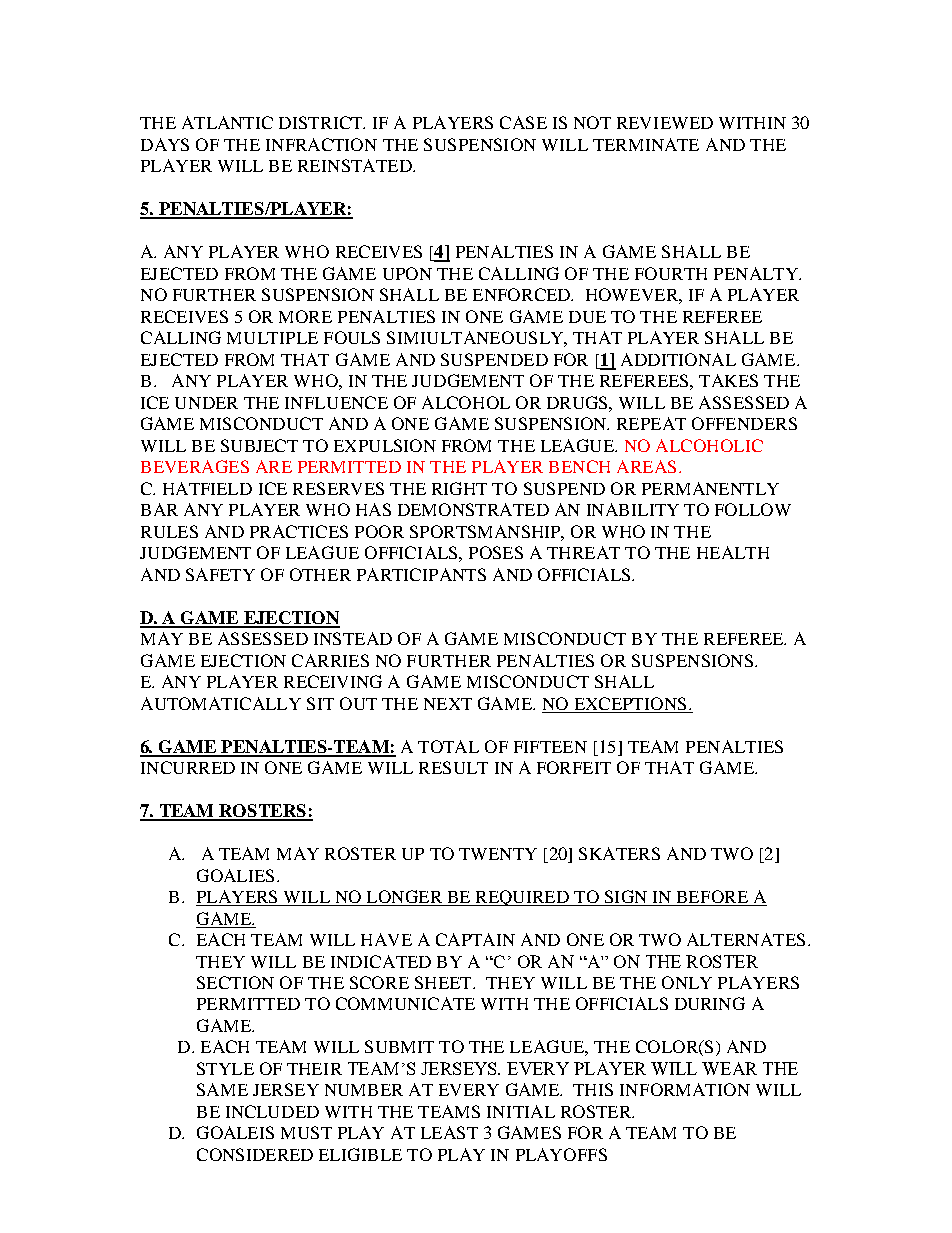  Describe the element at coordinates (222, 1089) in the page. I see `SAME` at that location.
